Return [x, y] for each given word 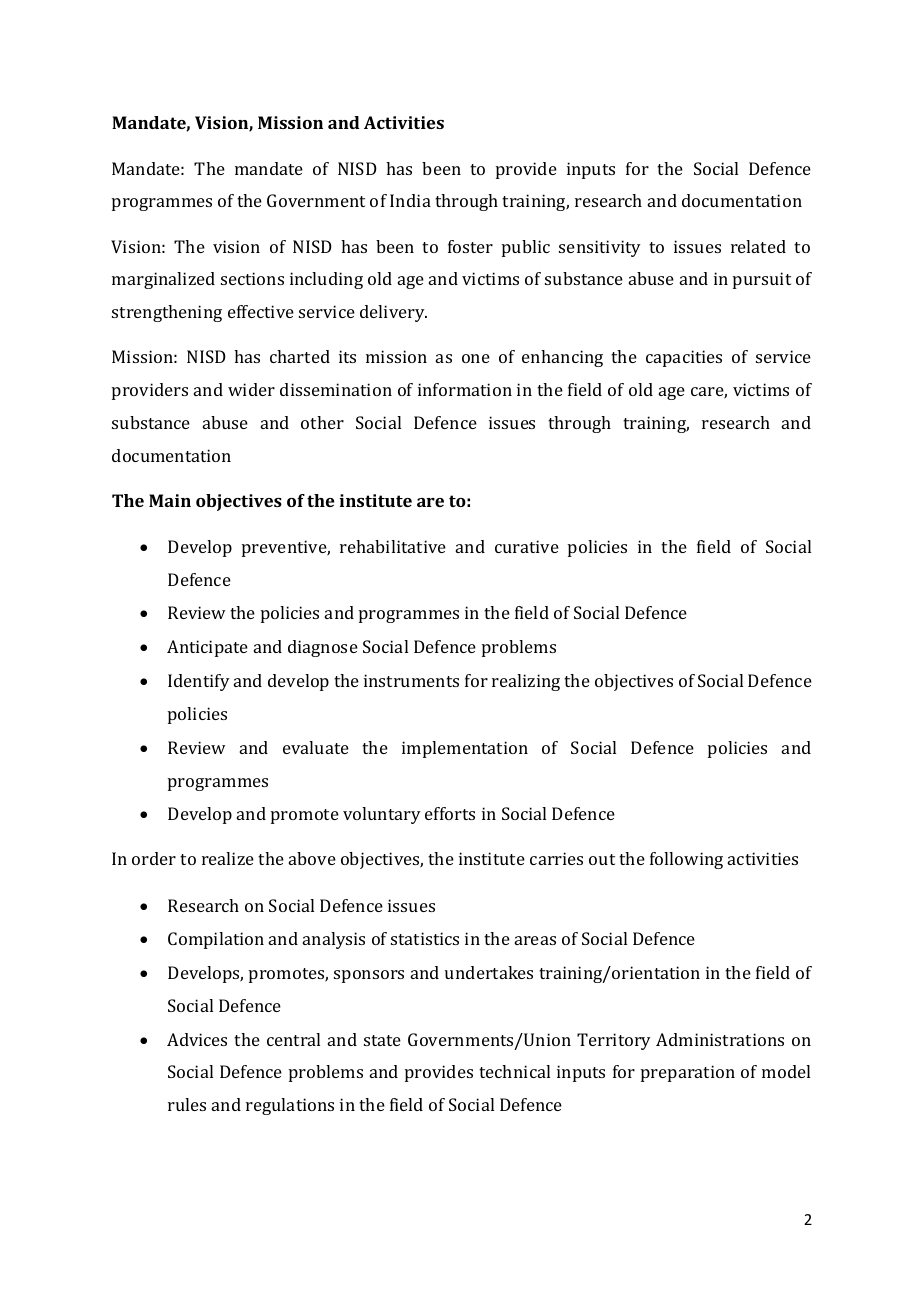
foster [470, 246]
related [758, 246]
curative [527, 546]
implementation [465, 749]
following [686, 860]
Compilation [216, 940]
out [602, 859]
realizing [526, 682]
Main [170, 500]
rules [187, 1104]
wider [251, 389]
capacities [684, 358]
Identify [199, 682]
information [465, 389]
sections [252, 278]
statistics [425, 938]
